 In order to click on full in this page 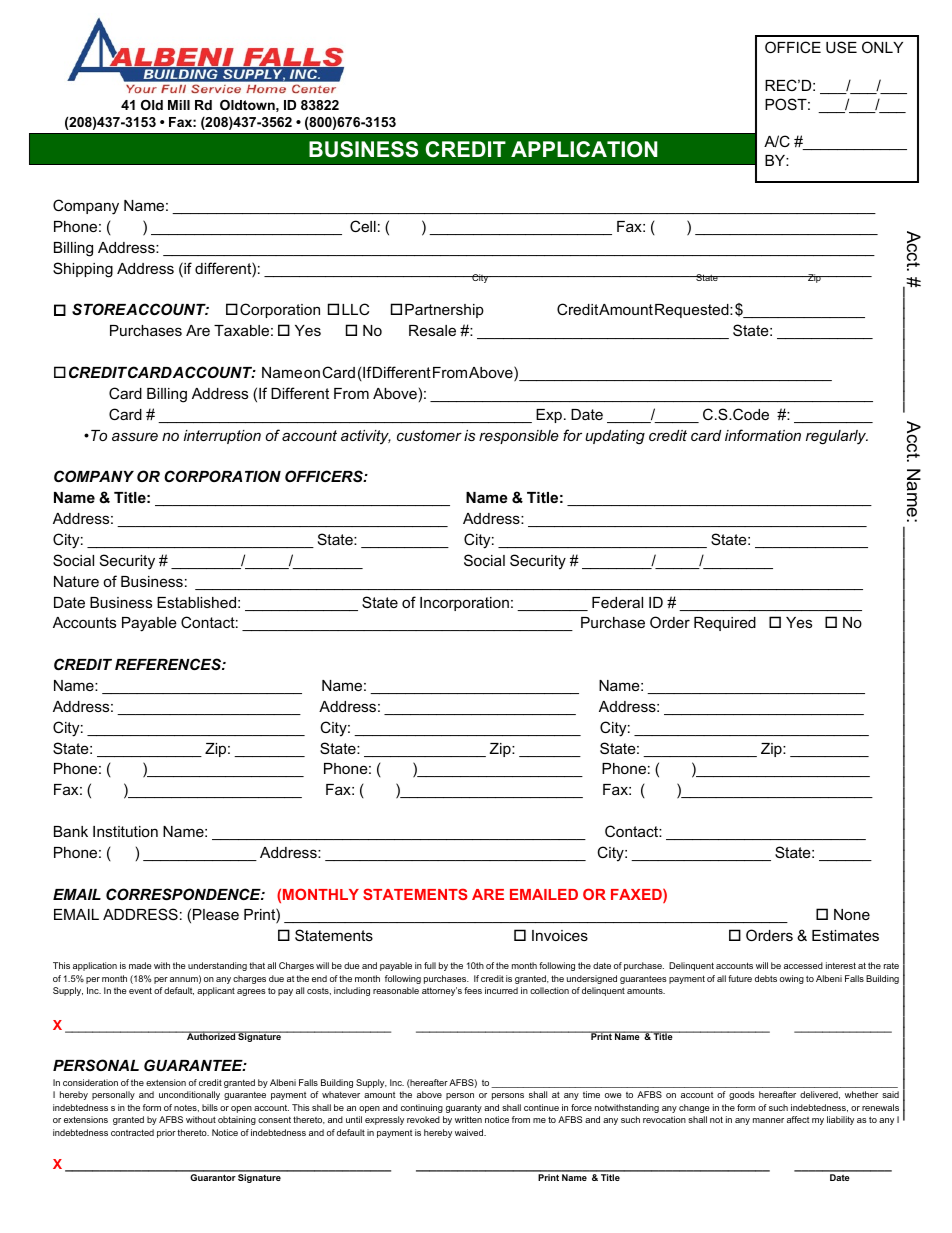, I will do `click(430, 965)`.
